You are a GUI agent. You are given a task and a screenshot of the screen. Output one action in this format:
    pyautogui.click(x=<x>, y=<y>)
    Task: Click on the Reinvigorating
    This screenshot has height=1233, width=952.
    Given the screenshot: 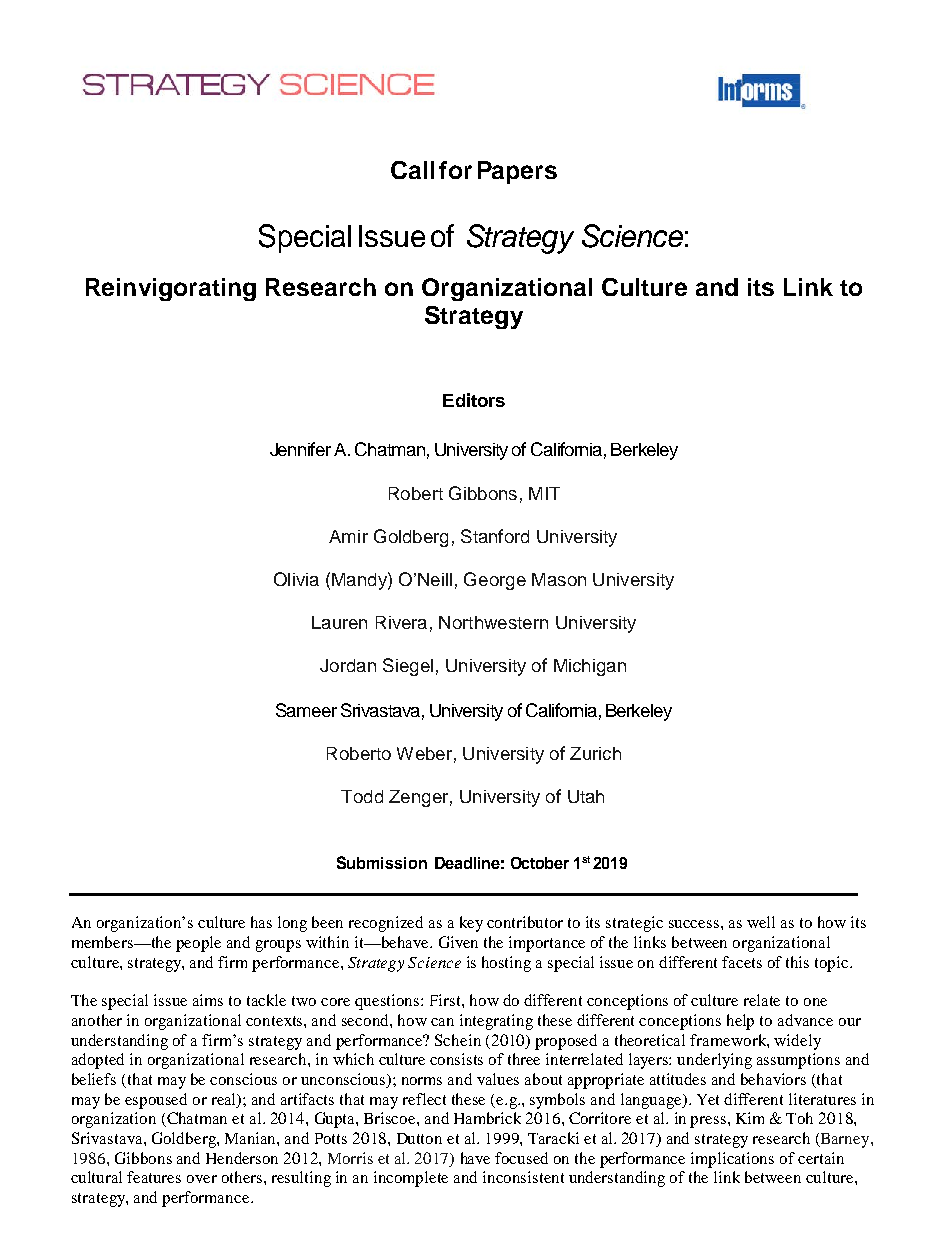 What is the action you would take?
    pyautogui.click(x=171, y=289)
